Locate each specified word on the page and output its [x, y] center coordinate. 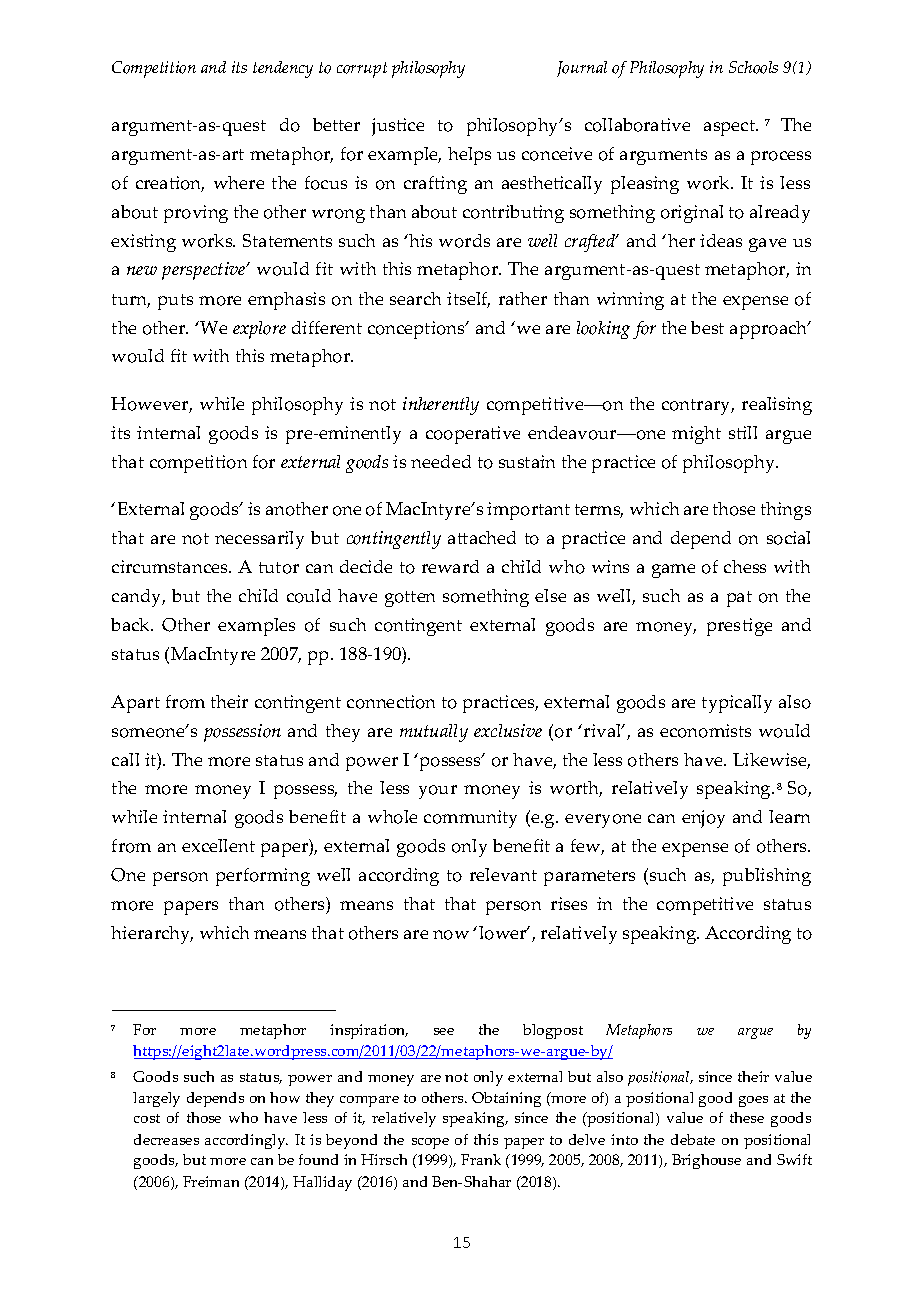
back [131, 624]
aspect [730, 128]
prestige [739, 627]
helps [469, 156]
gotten [410, 599]
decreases [166, 1139]
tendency [283, 69]
